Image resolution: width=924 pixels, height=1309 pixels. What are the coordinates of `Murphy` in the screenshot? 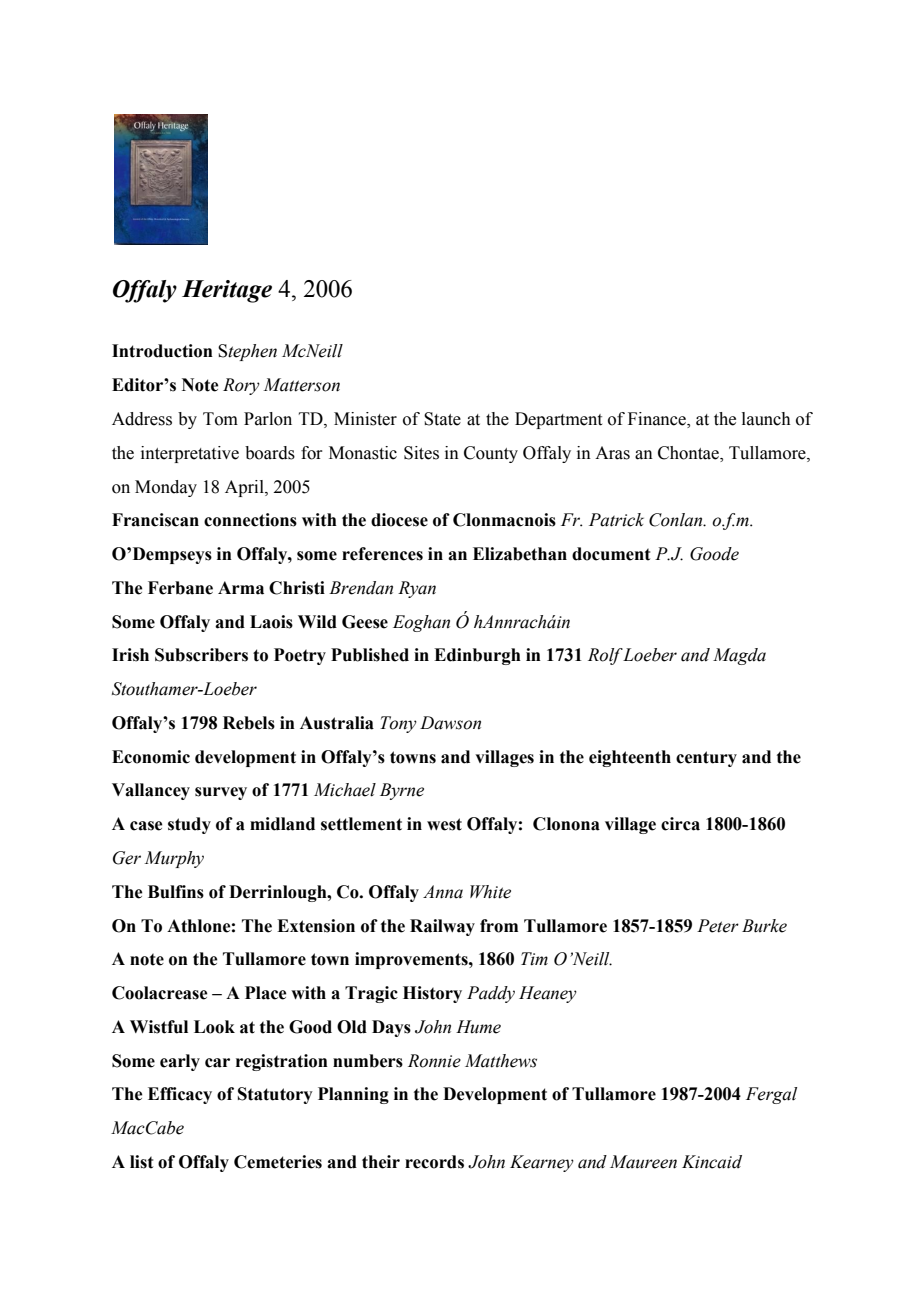 It's located at (174, 859).
